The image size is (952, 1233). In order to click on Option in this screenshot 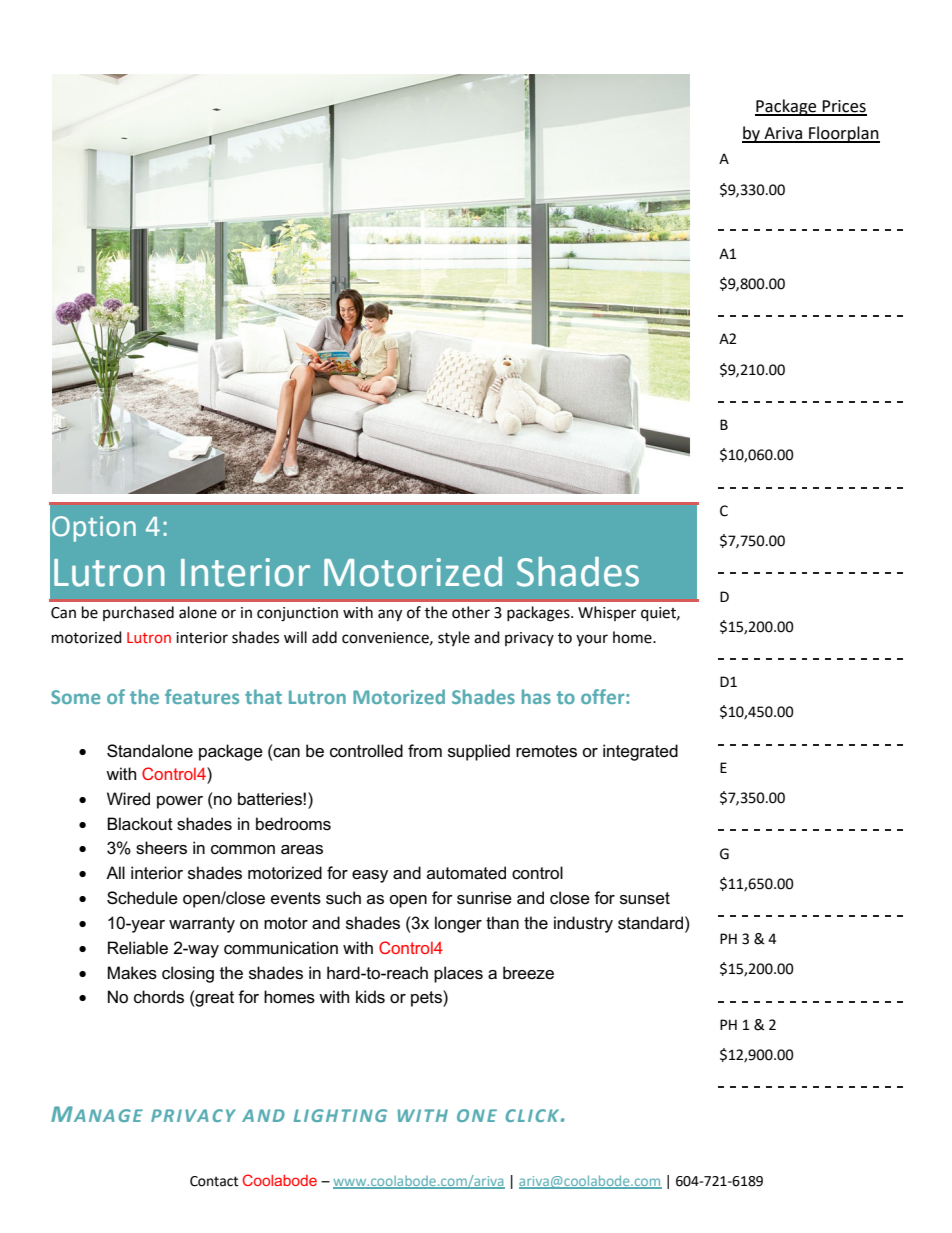, I will do `click(94, 529)`.
